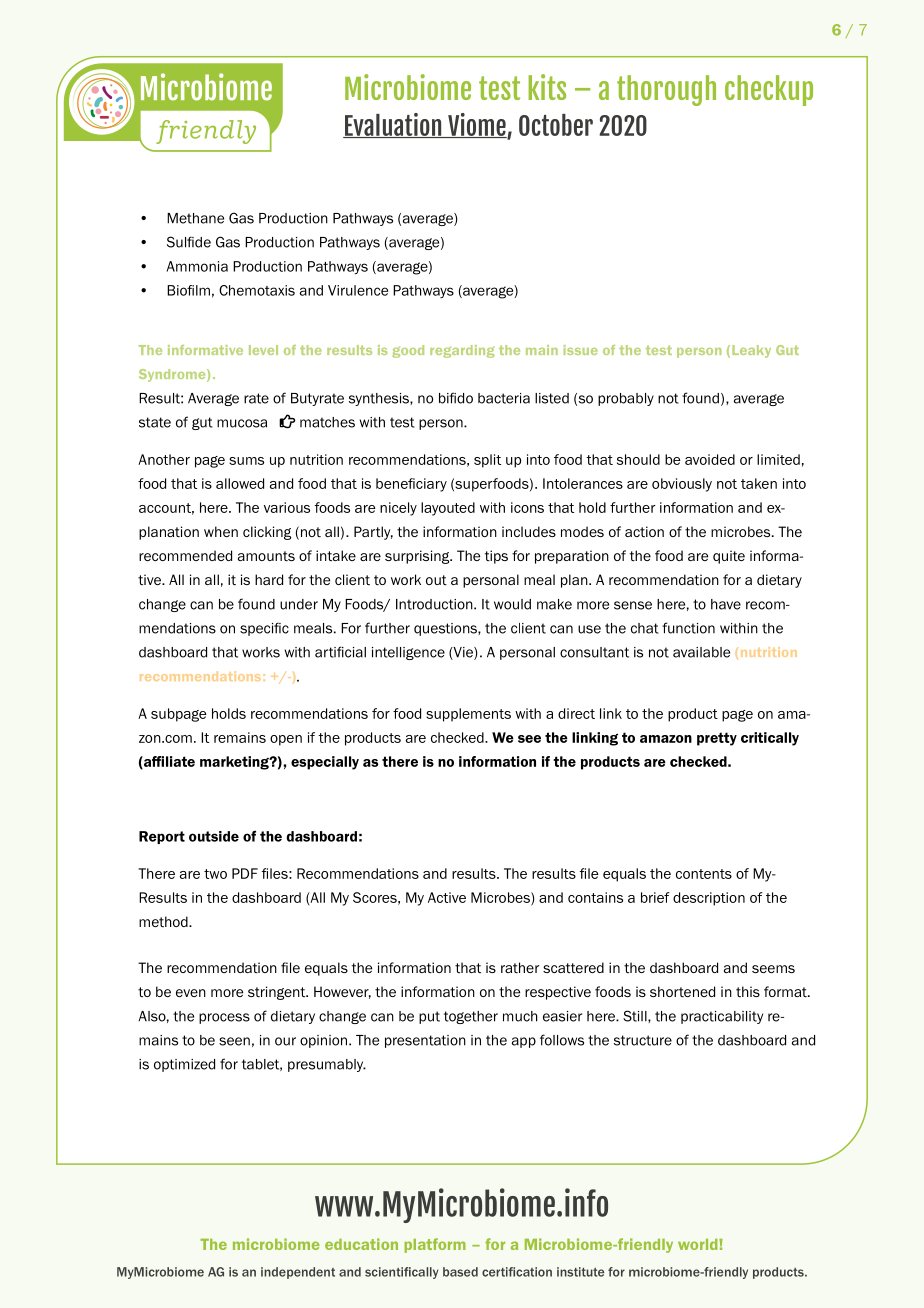 The height and width of the document is (1308, 924). I want to click on Leaky, so click(751, 351).
